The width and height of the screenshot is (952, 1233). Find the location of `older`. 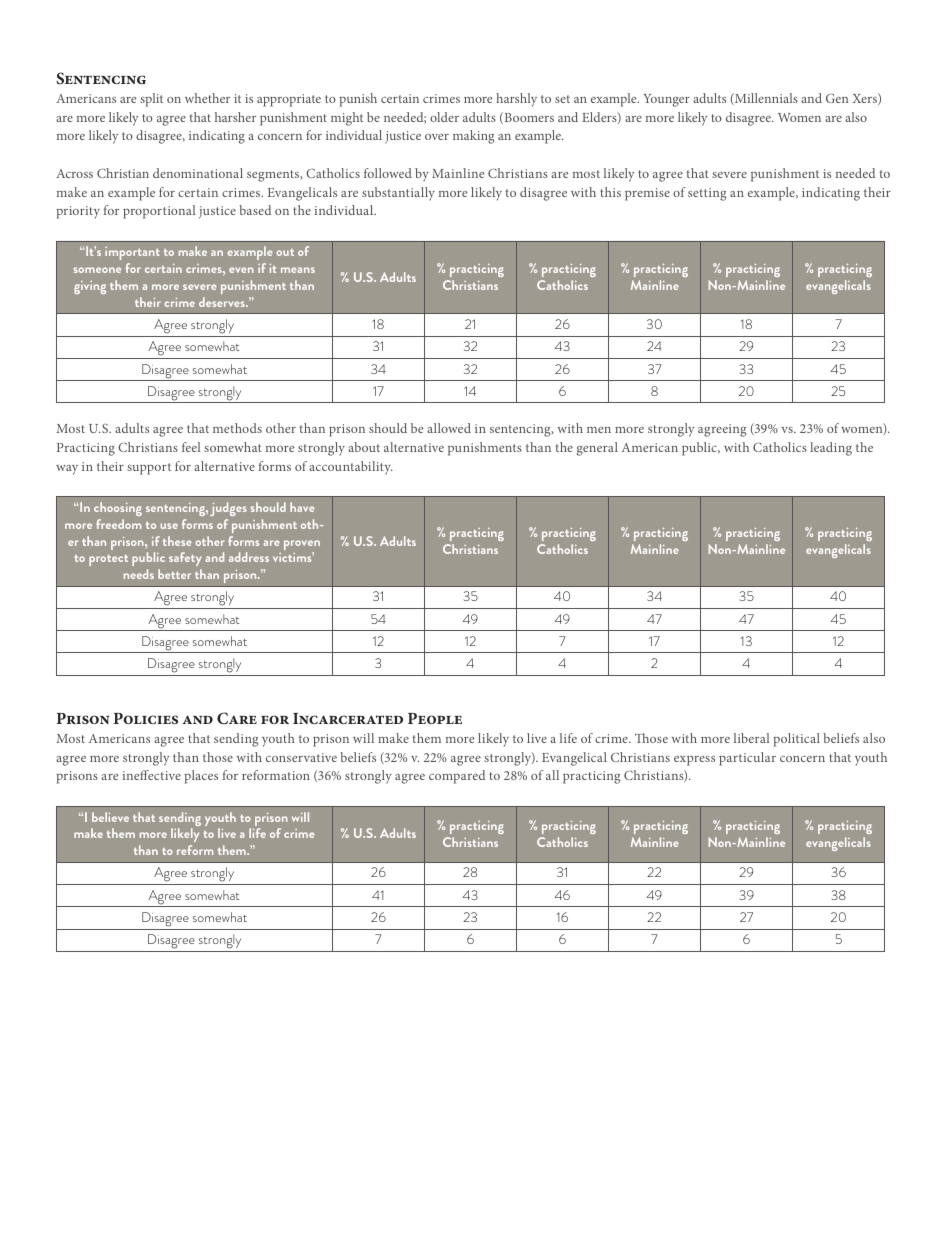

older is located at coordinates (444, 117).
